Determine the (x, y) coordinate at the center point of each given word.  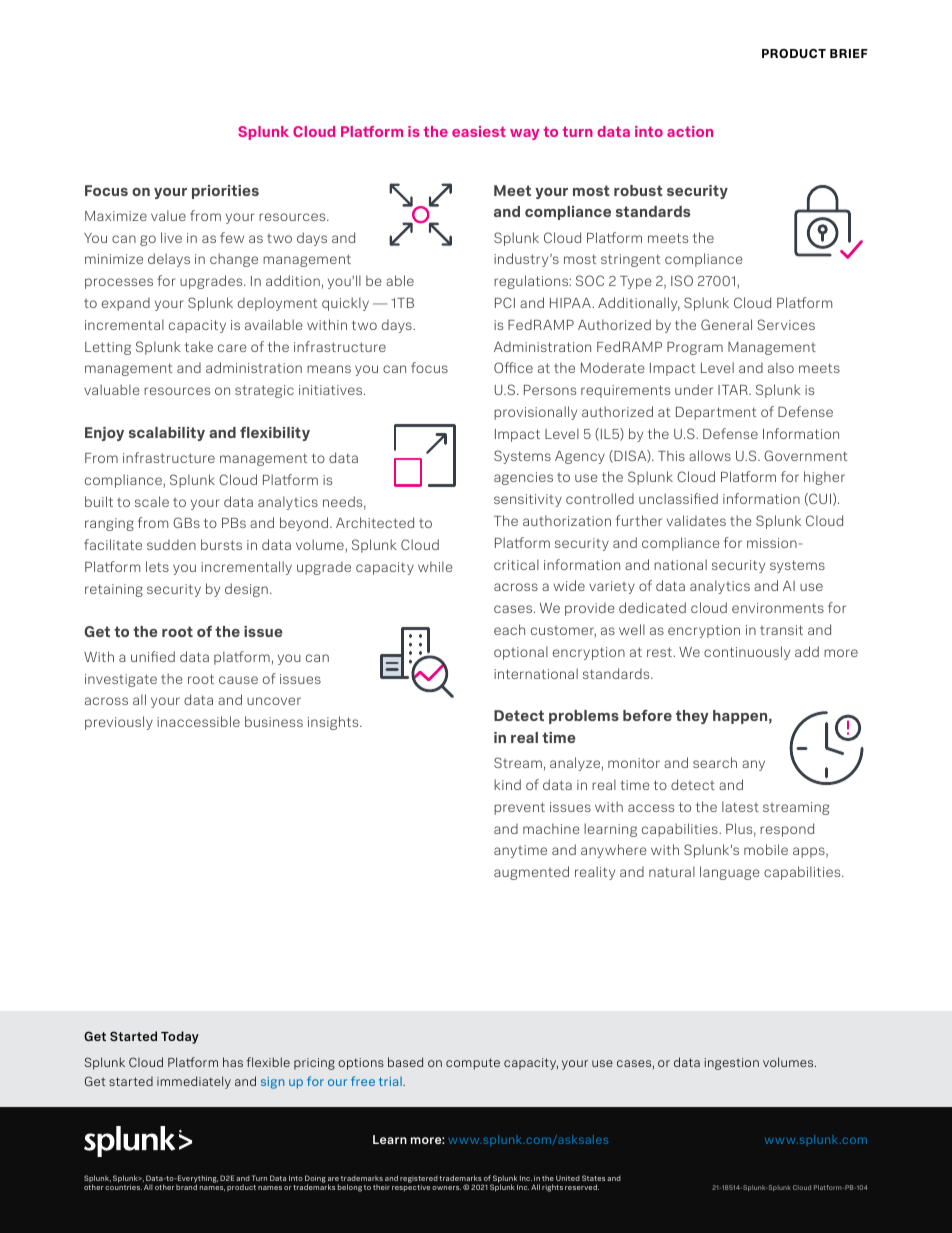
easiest (479, 131)
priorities (225, 192)
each (509, 629)
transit (781, 630)
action (690, 131)
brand (186, 1187)
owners (446, 1188)
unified (153, 656)
